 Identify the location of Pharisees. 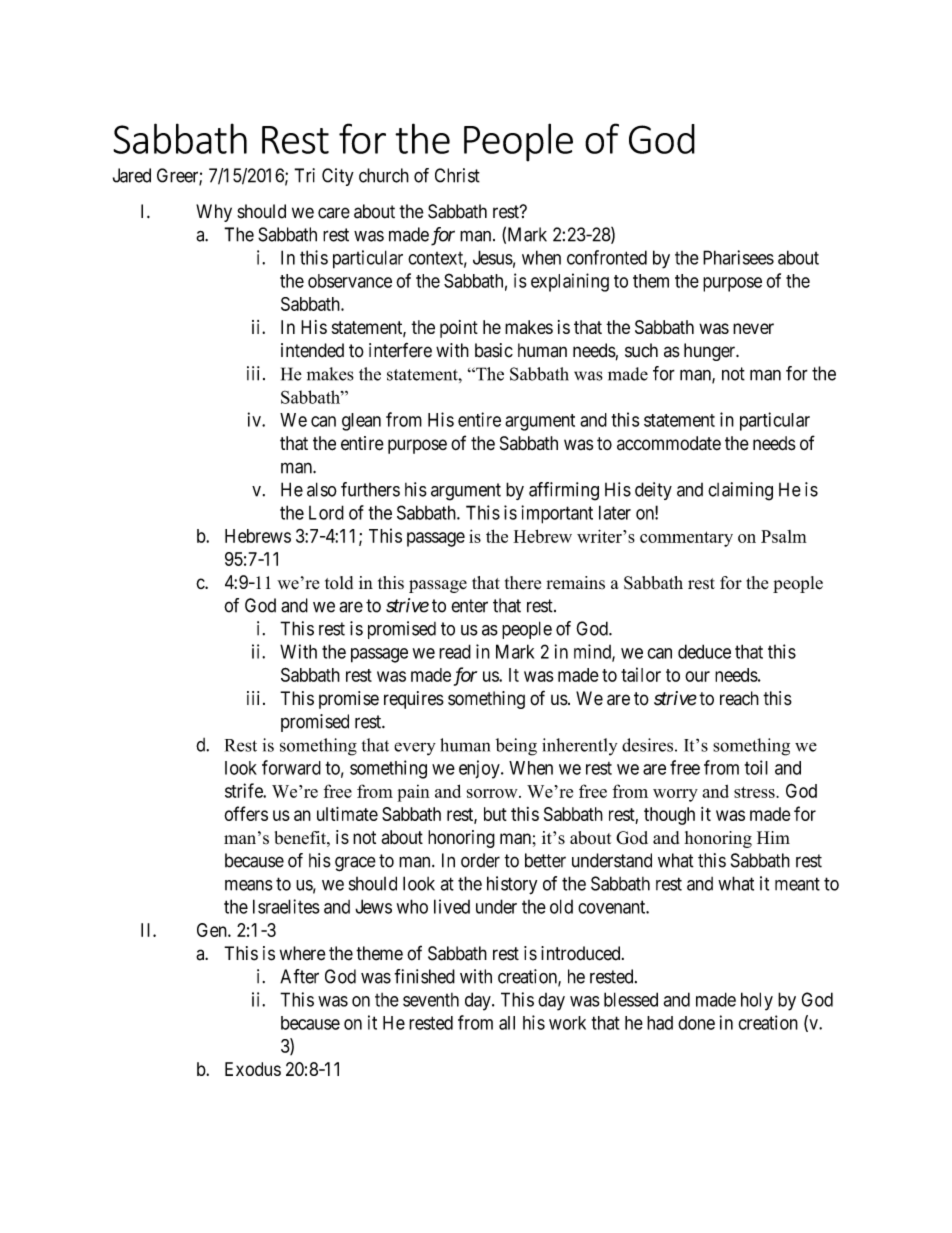
(738, 257).
